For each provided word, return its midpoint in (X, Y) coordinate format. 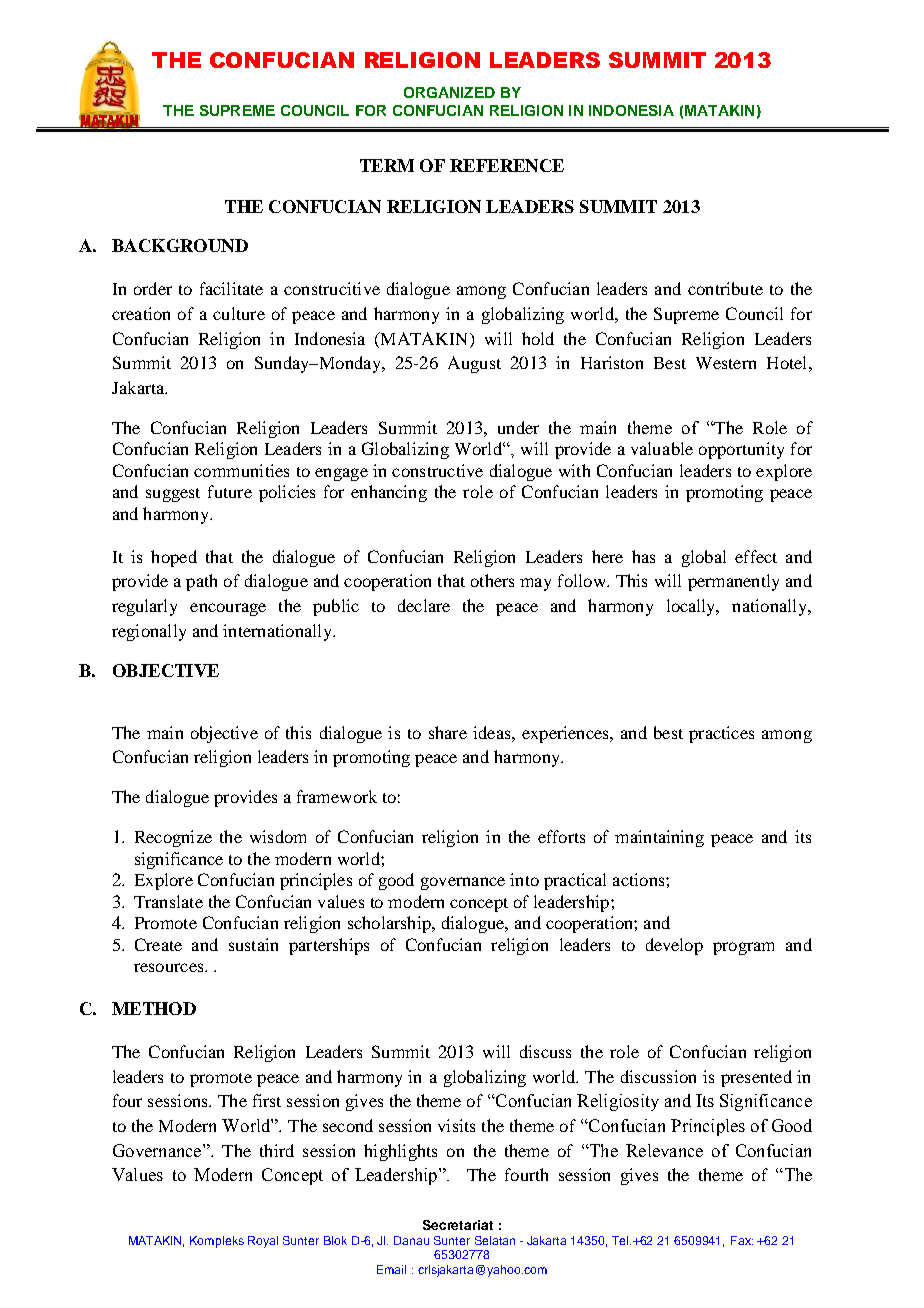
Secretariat (458, 1225)
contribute (725, 288)
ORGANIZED (449, 92)
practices (721, 734)
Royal (263, 1242)
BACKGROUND (180, 245)
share (448, 732)
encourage (228, 609)
